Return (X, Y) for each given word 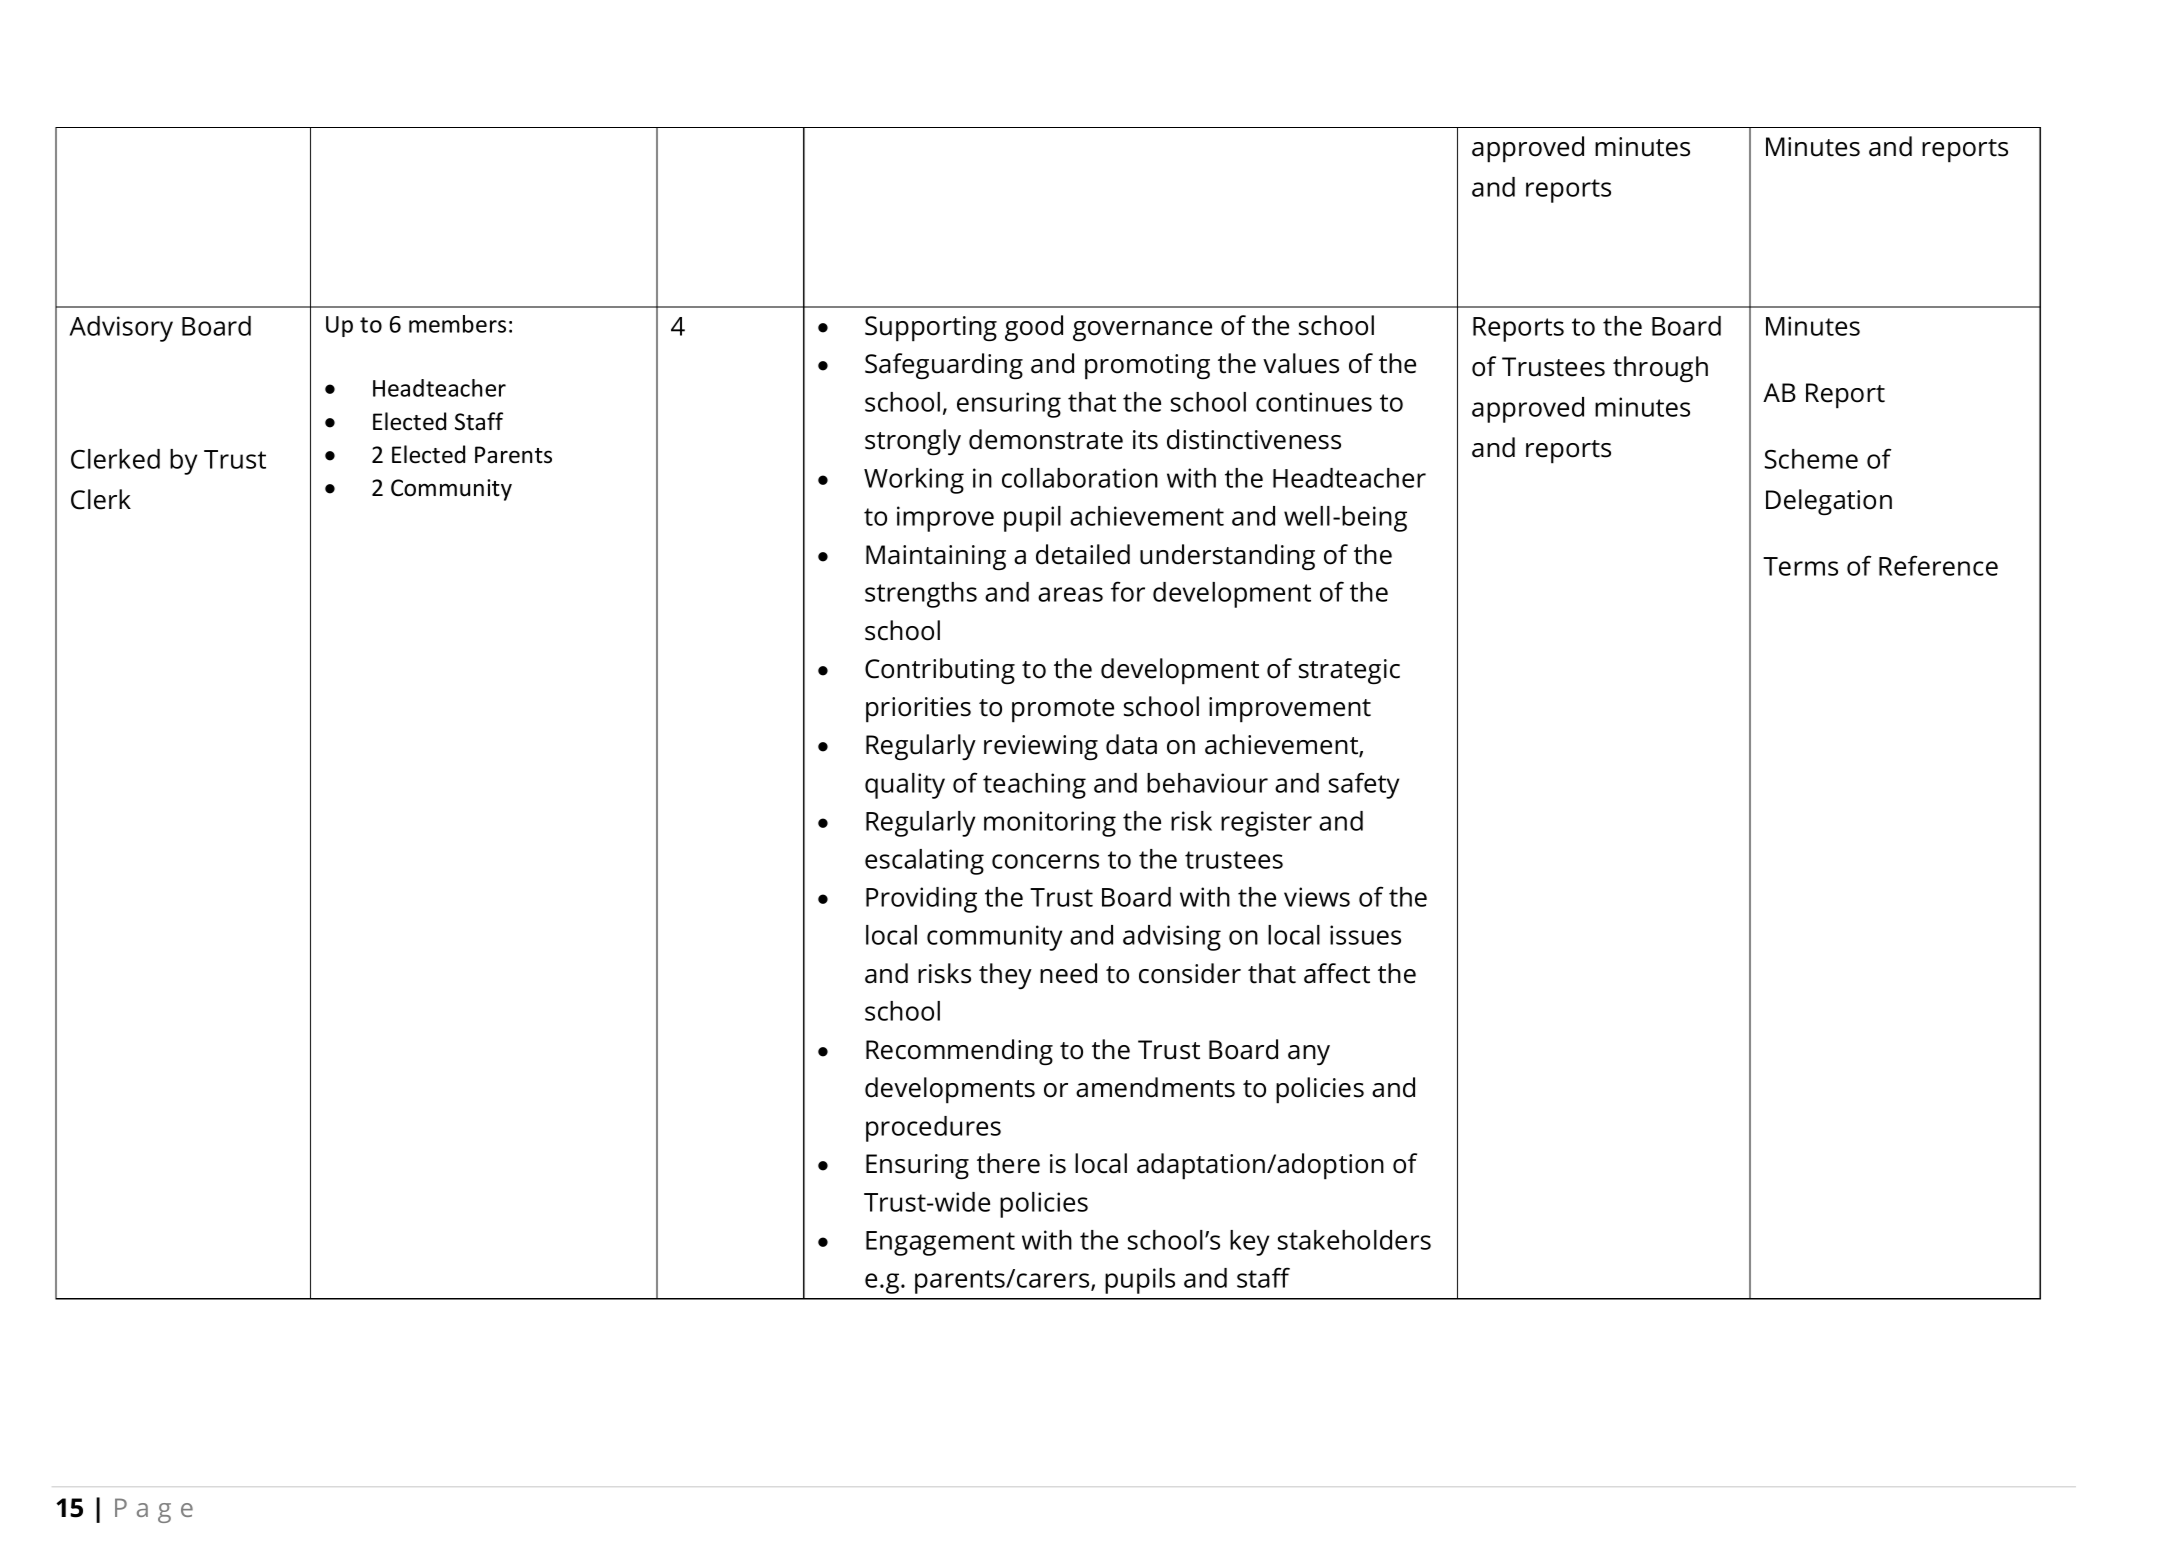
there (1008, 1163)
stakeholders (1354, 1240)
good (1034, 328)
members (457, 324)
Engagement (940, 1243)
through (1660, 369)
